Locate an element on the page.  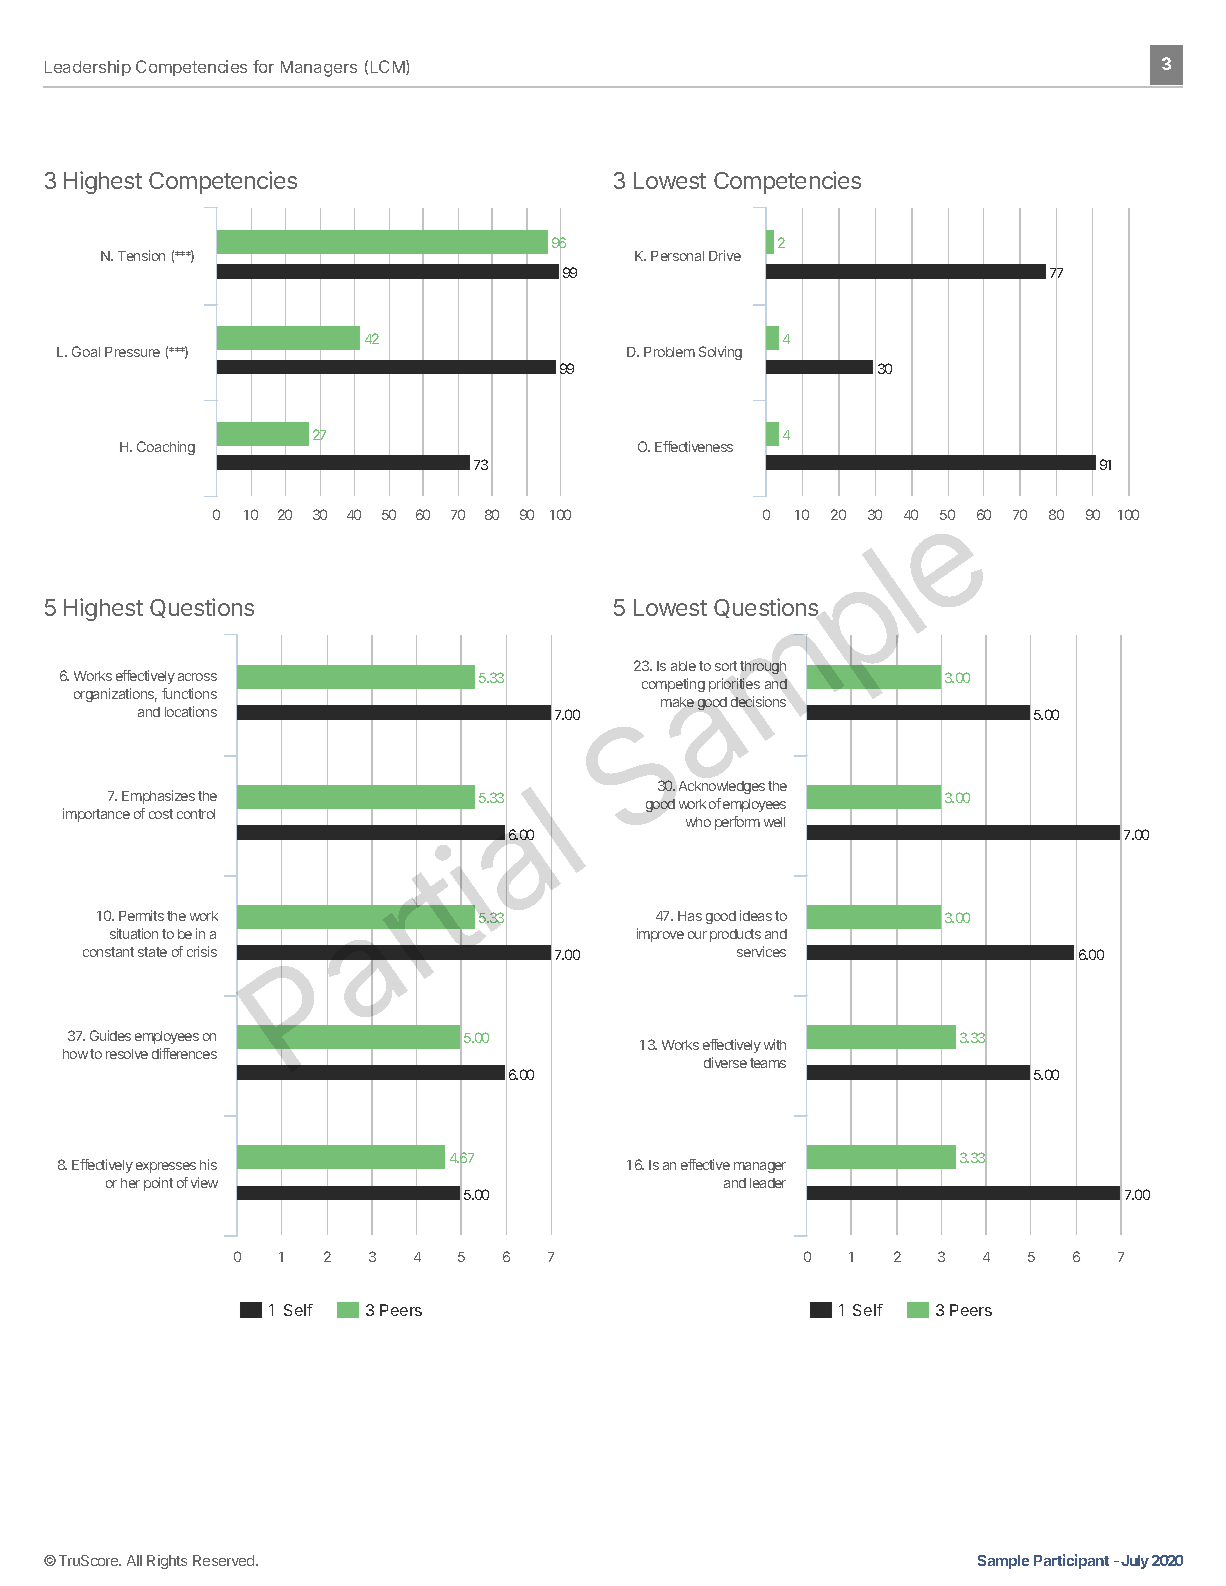
Drive is located at coordinates (725, 255).
